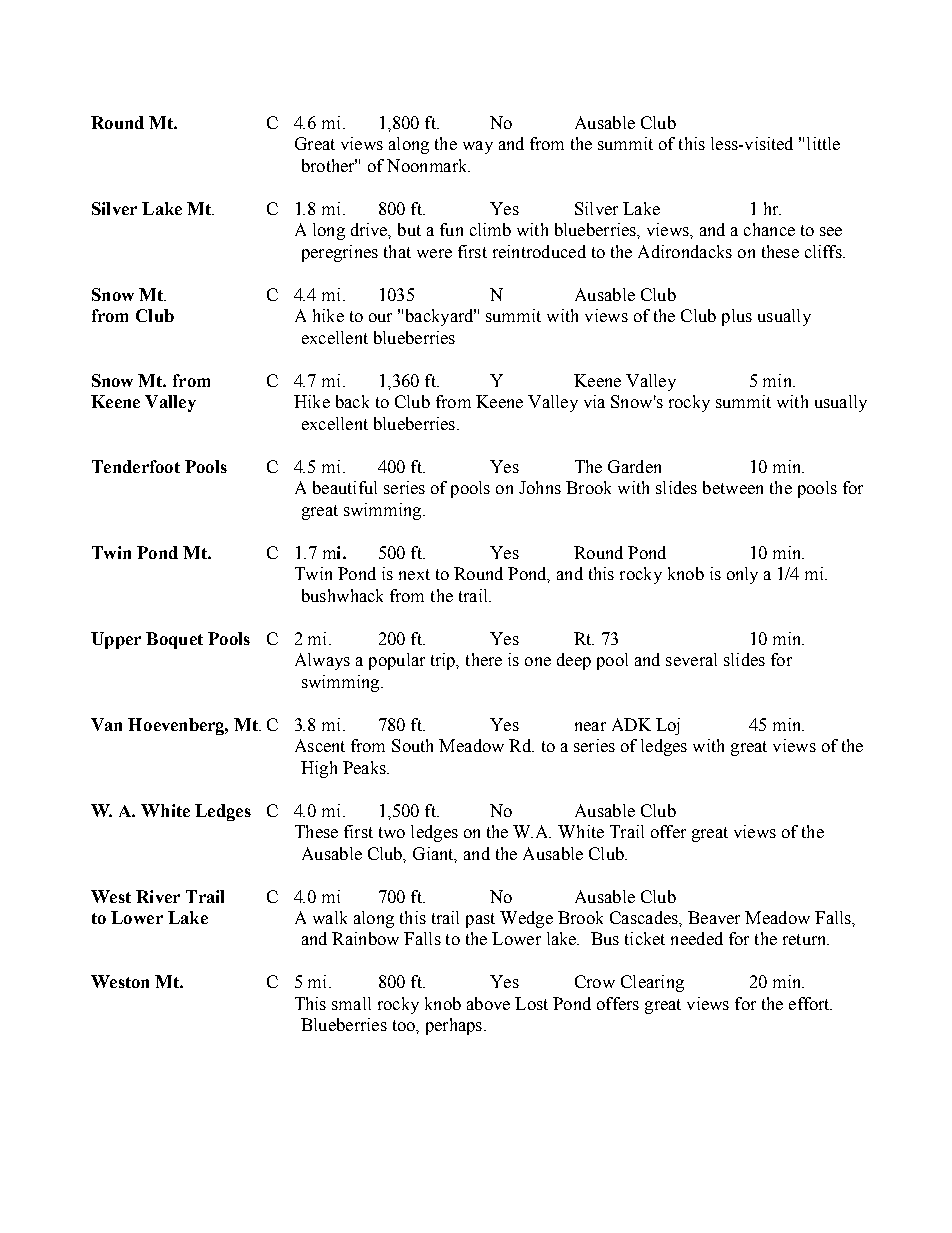 This screenshot has height=1233, width=952. What do you see at coordinates (733, 487) in the screenshot?
I see `between` at bounding box center [733, 487].
